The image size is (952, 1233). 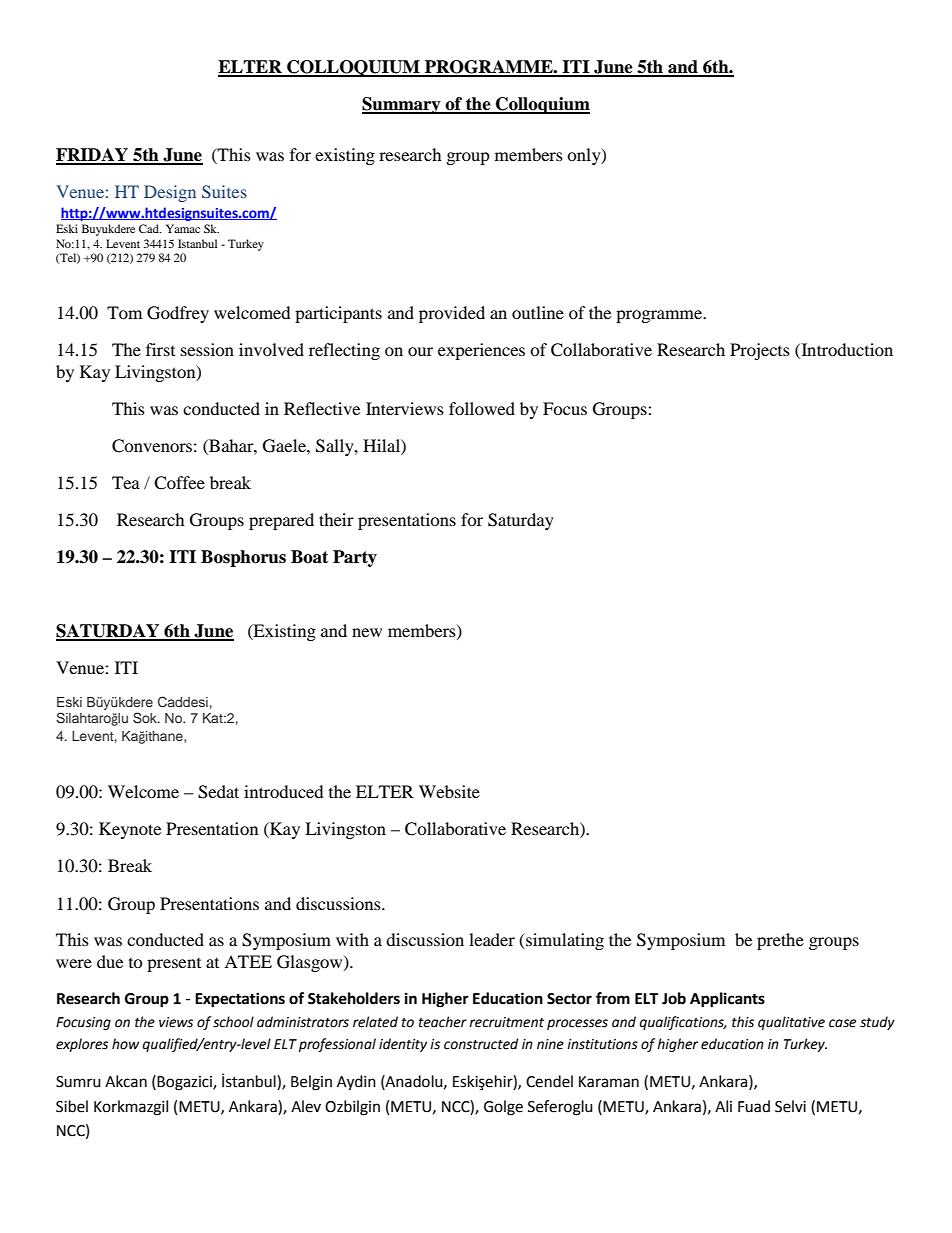 What do you see at coordinates (355, 558) in the screenshot?
I see `Party` at bounding box center [355, 558].
